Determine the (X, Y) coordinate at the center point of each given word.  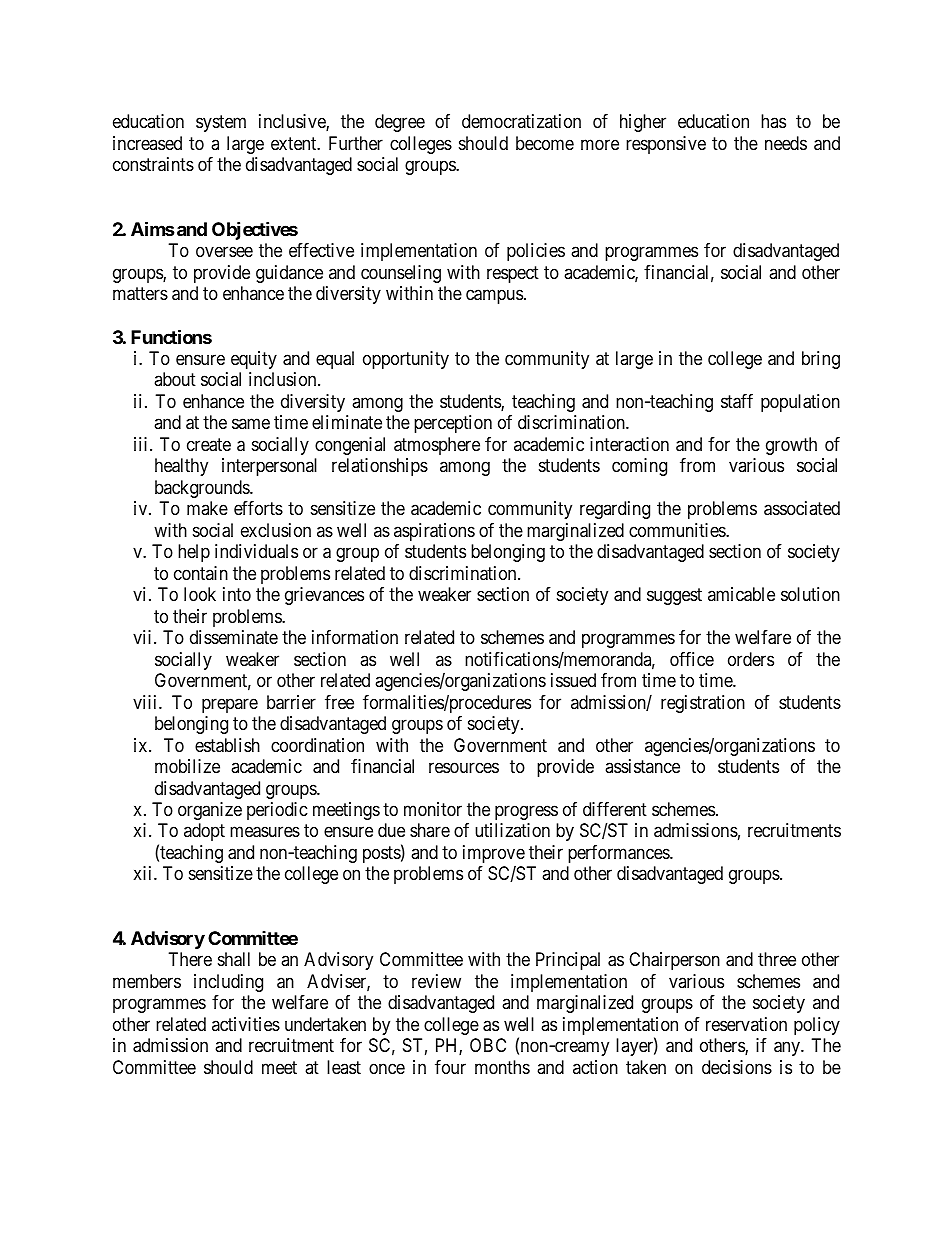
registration (703, 704)
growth (791, 446)
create (209, 445)
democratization (521, 121)
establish (227, 745)
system (221, 124)
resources (464, 767)
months (502, 1067)
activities (246, 1024)
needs (786, 143)
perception (453, 424)
